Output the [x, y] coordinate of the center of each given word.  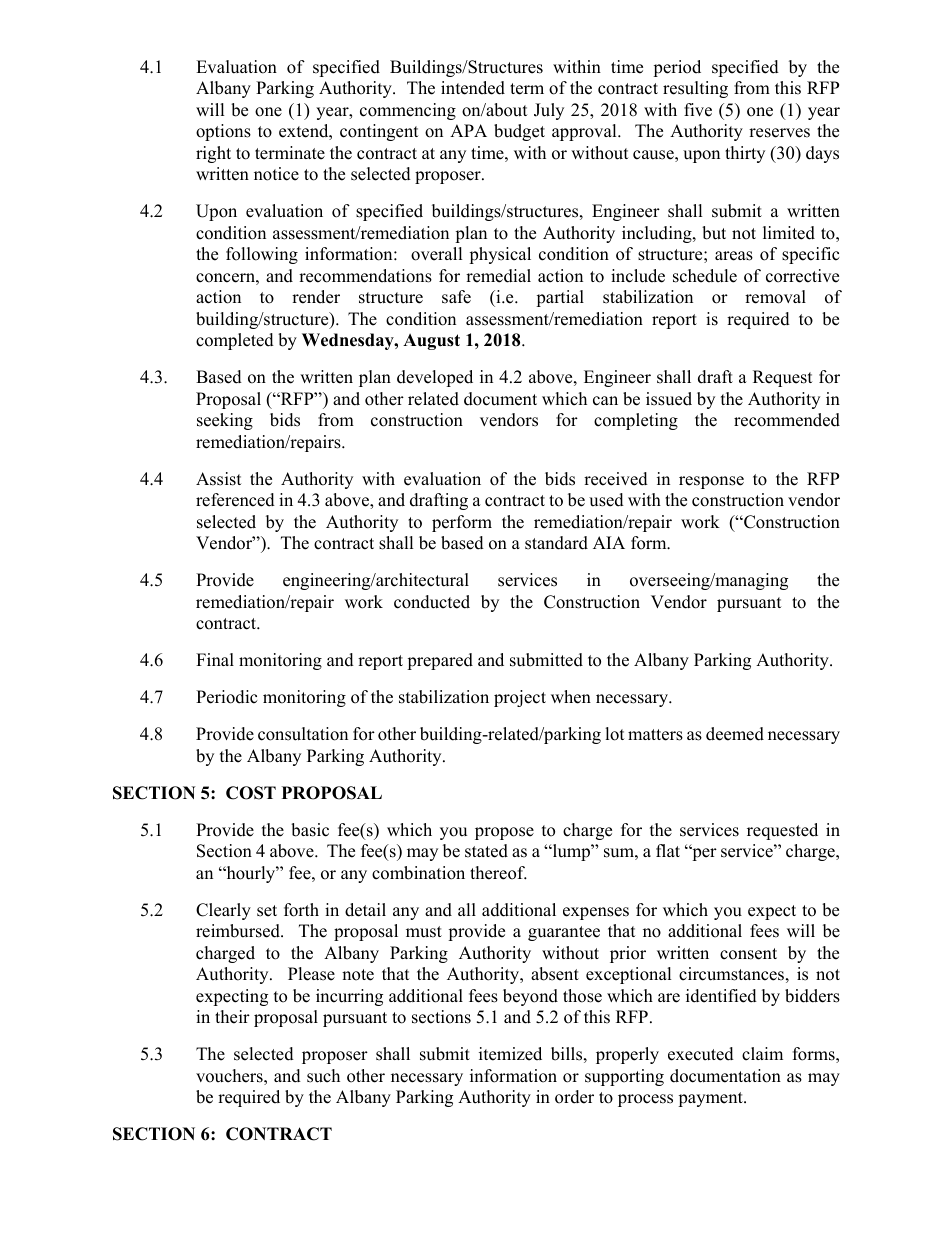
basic [310, 830]
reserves [779, 133]
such [323, 1076]
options [223, 132]
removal [775, 297]
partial [560, 298]
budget [519, 132]
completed [235, 341]
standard [556, 543]
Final [215, 659]
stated [486, 851]
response [711, 482]
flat [668, 850]
